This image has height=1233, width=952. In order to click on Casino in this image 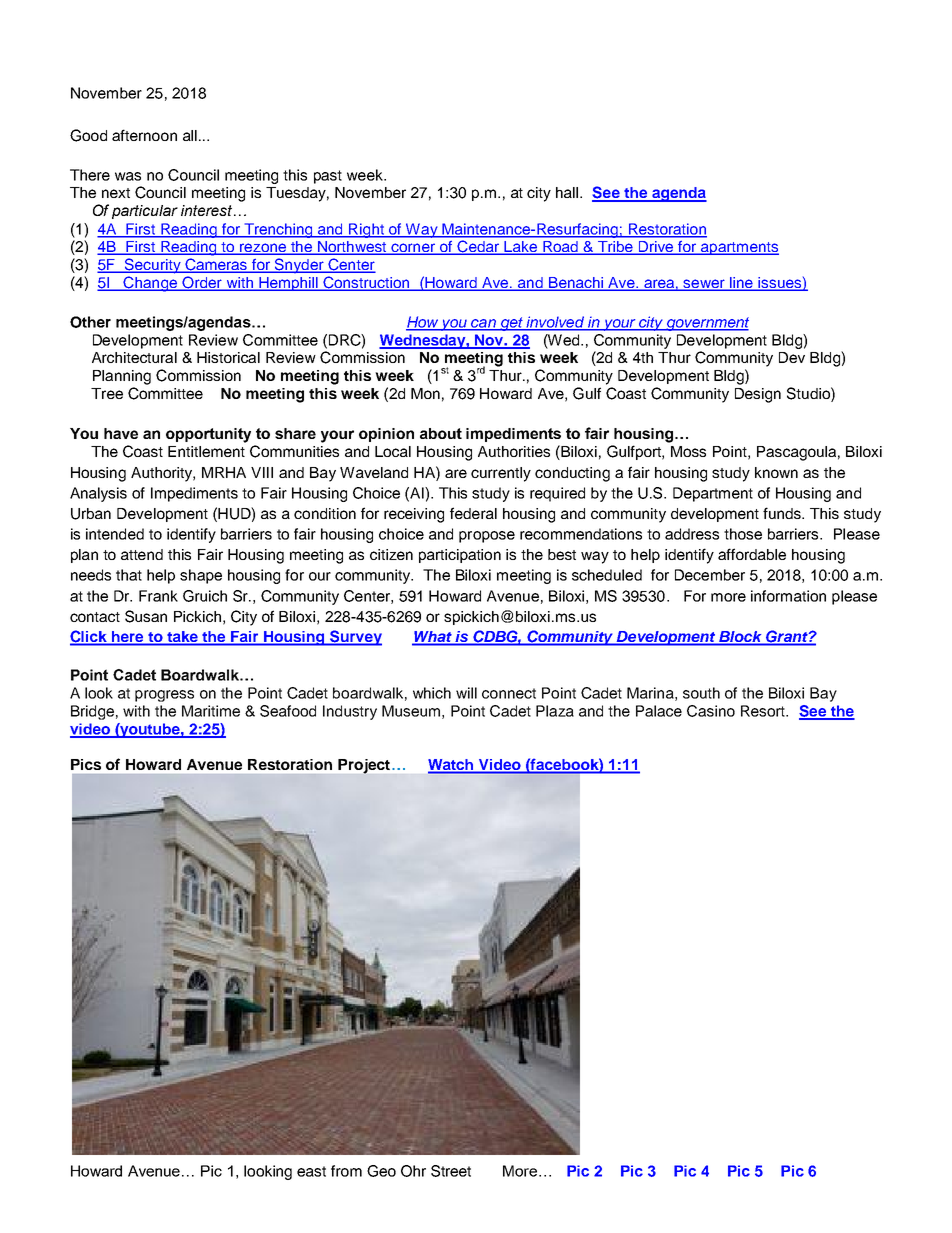, I will do `click(711, 711)`.
